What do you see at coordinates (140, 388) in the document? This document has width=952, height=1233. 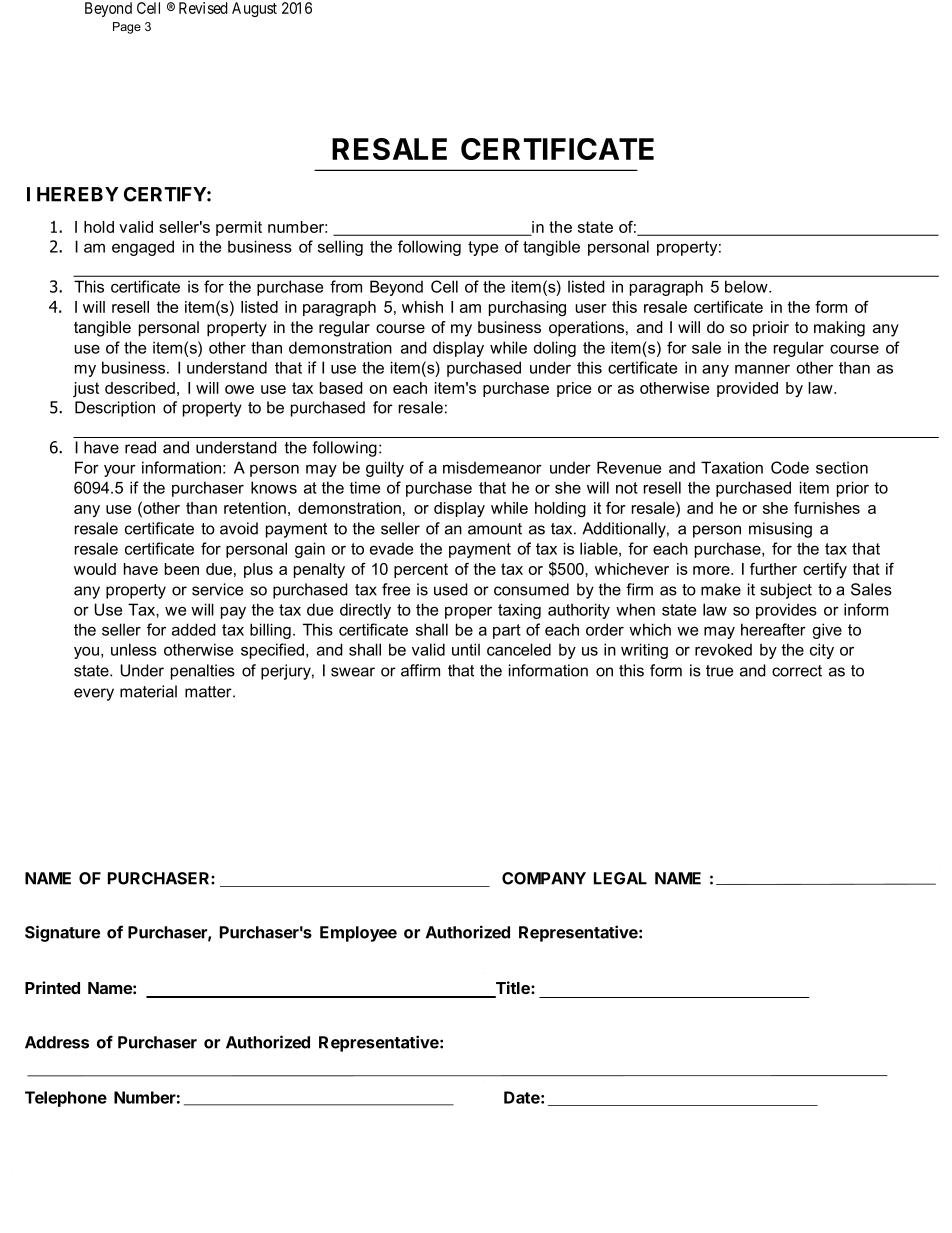 I see `described` at bounding box center [140, 388].
